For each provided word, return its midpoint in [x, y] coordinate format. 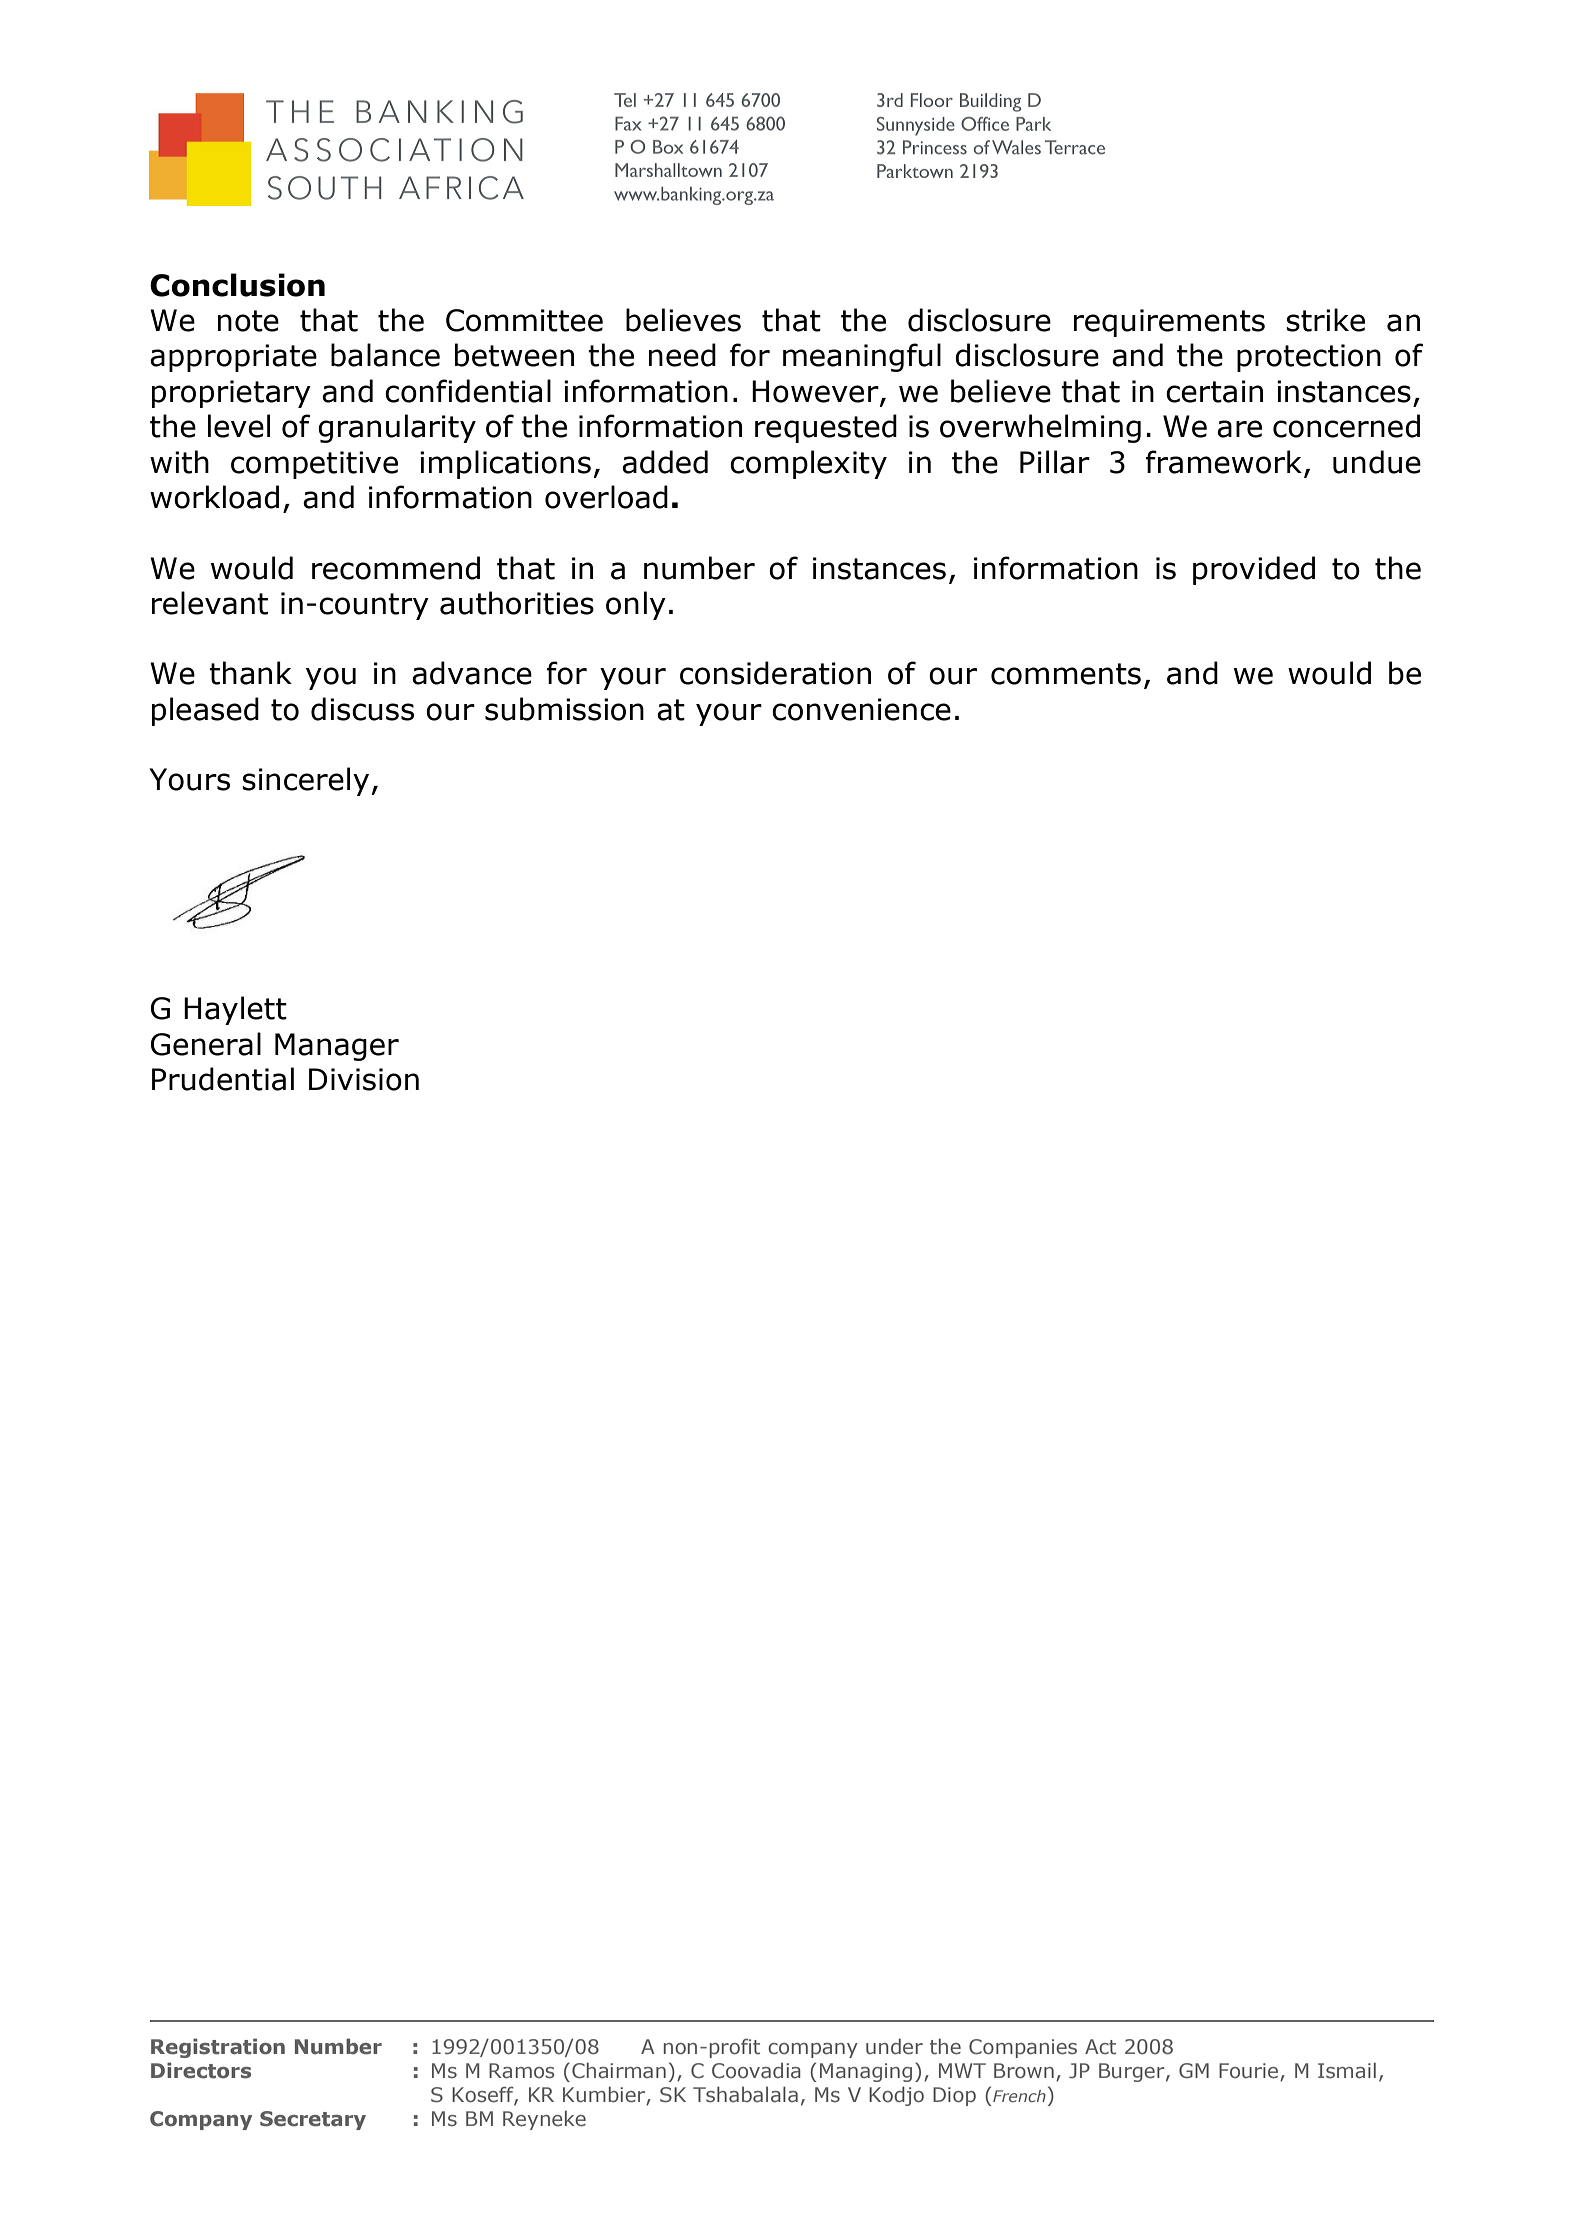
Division [364, 1079]
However [816, 392]
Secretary [313, 2120]
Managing [866, 2072]
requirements [1169, 323]
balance [385, 355]
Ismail [1347, 2070]
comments [1066, 674]
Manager [337, 1047]
